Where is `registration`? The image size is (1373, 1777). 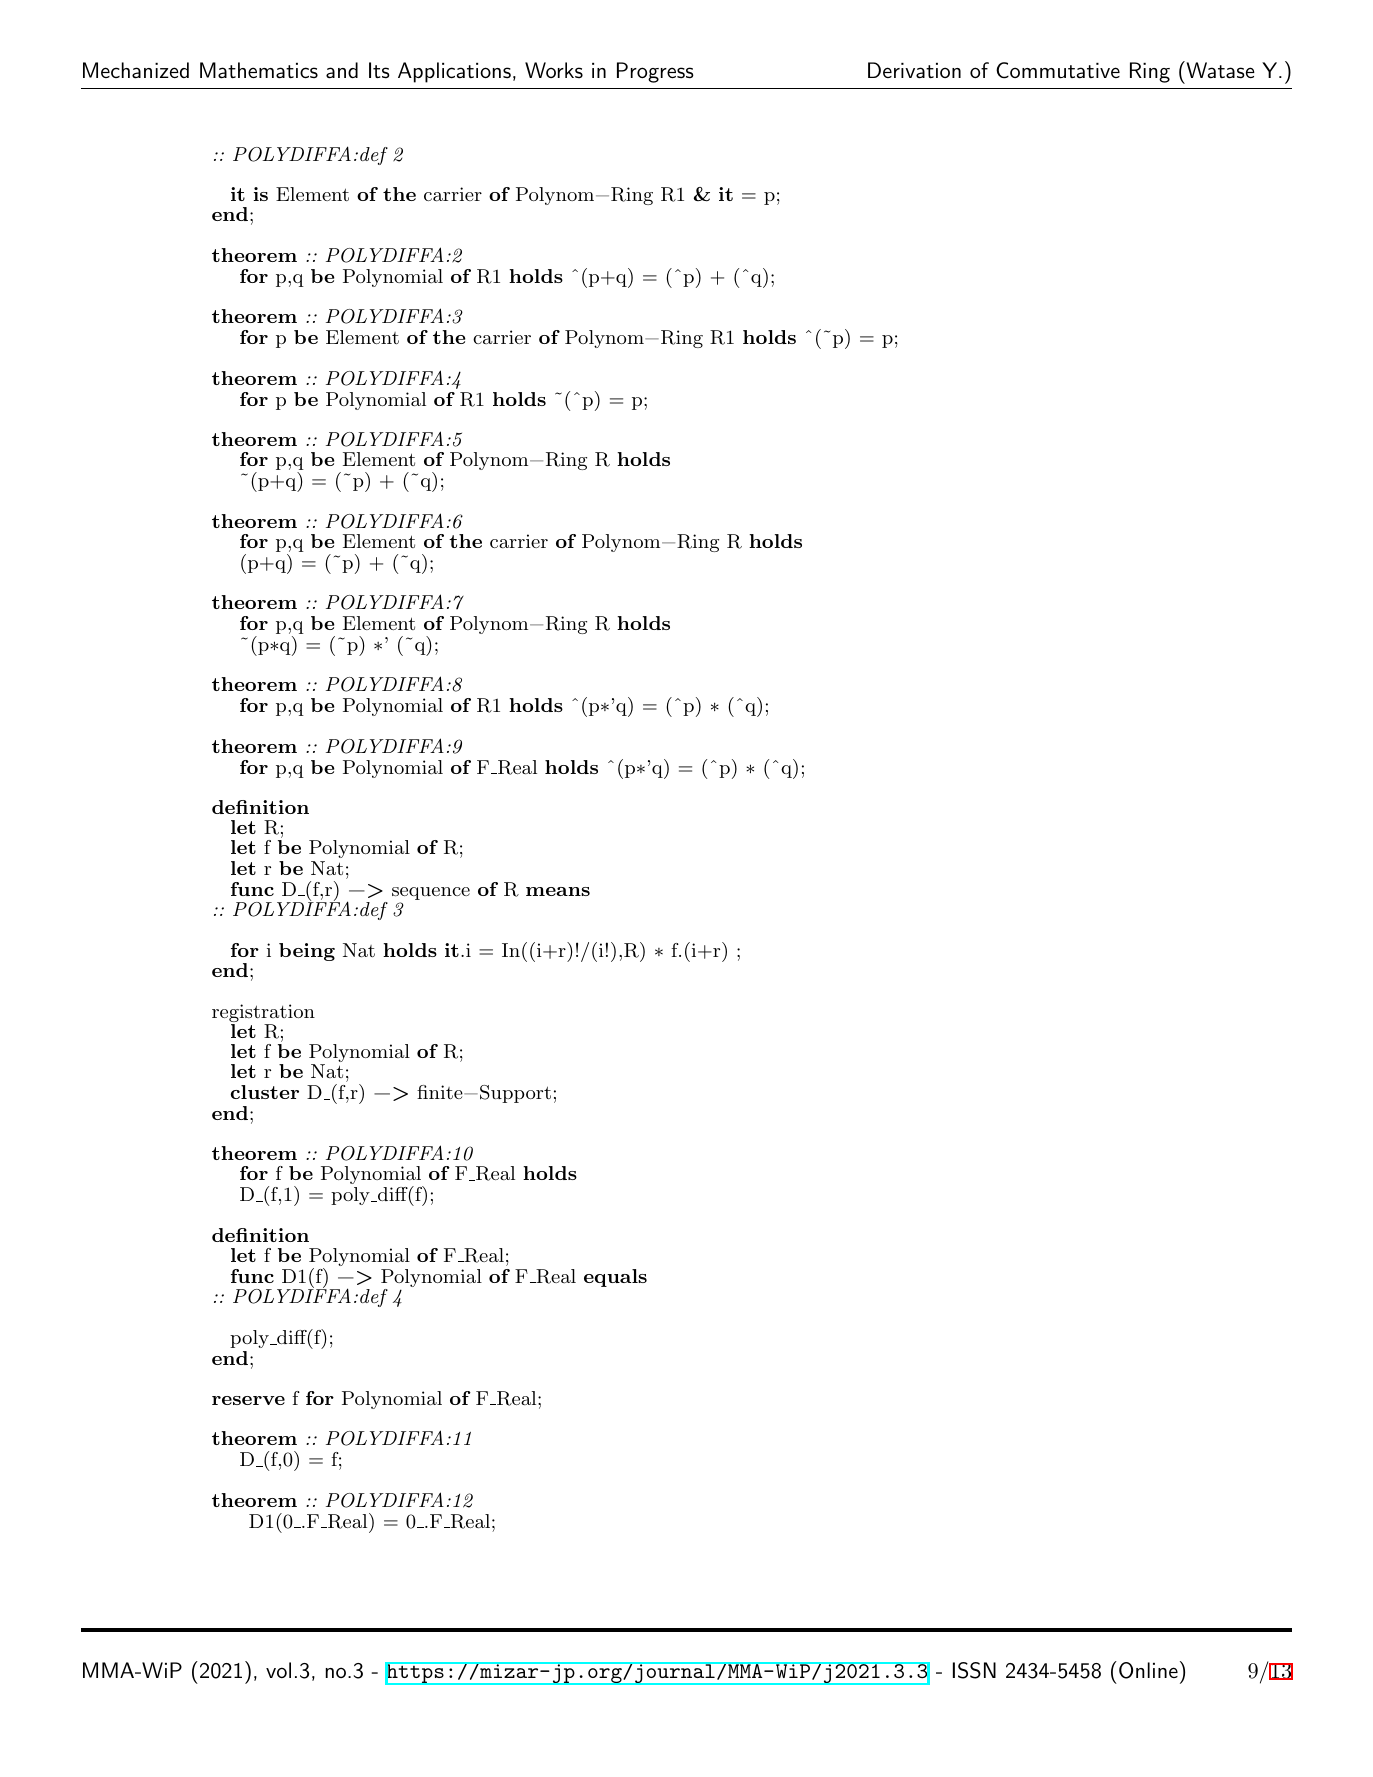 registration is located at coordinates (263, 1014).
